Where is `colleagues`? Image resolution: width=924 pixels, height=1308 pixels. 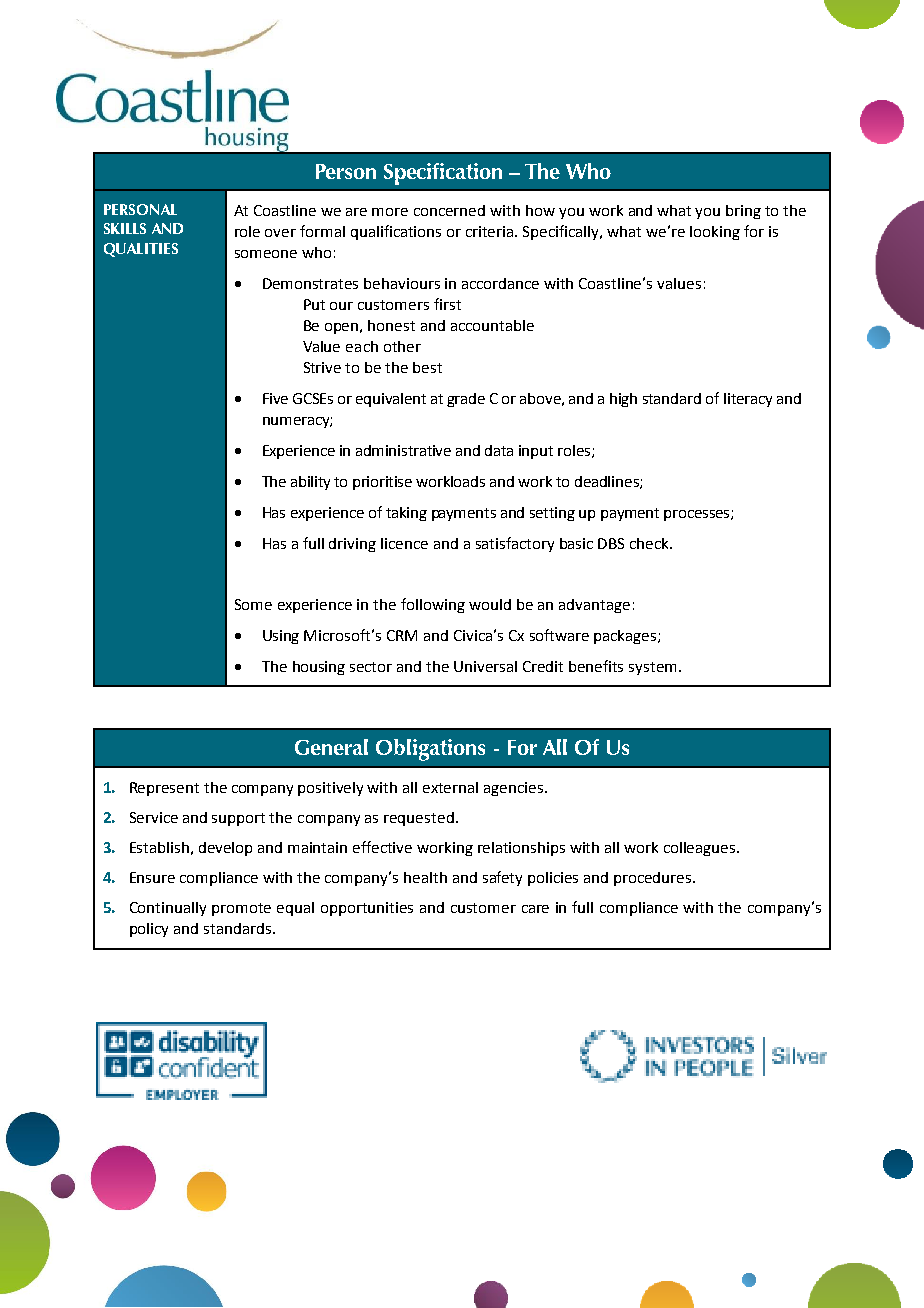 colleagues is located at coordinates (701, 849).
